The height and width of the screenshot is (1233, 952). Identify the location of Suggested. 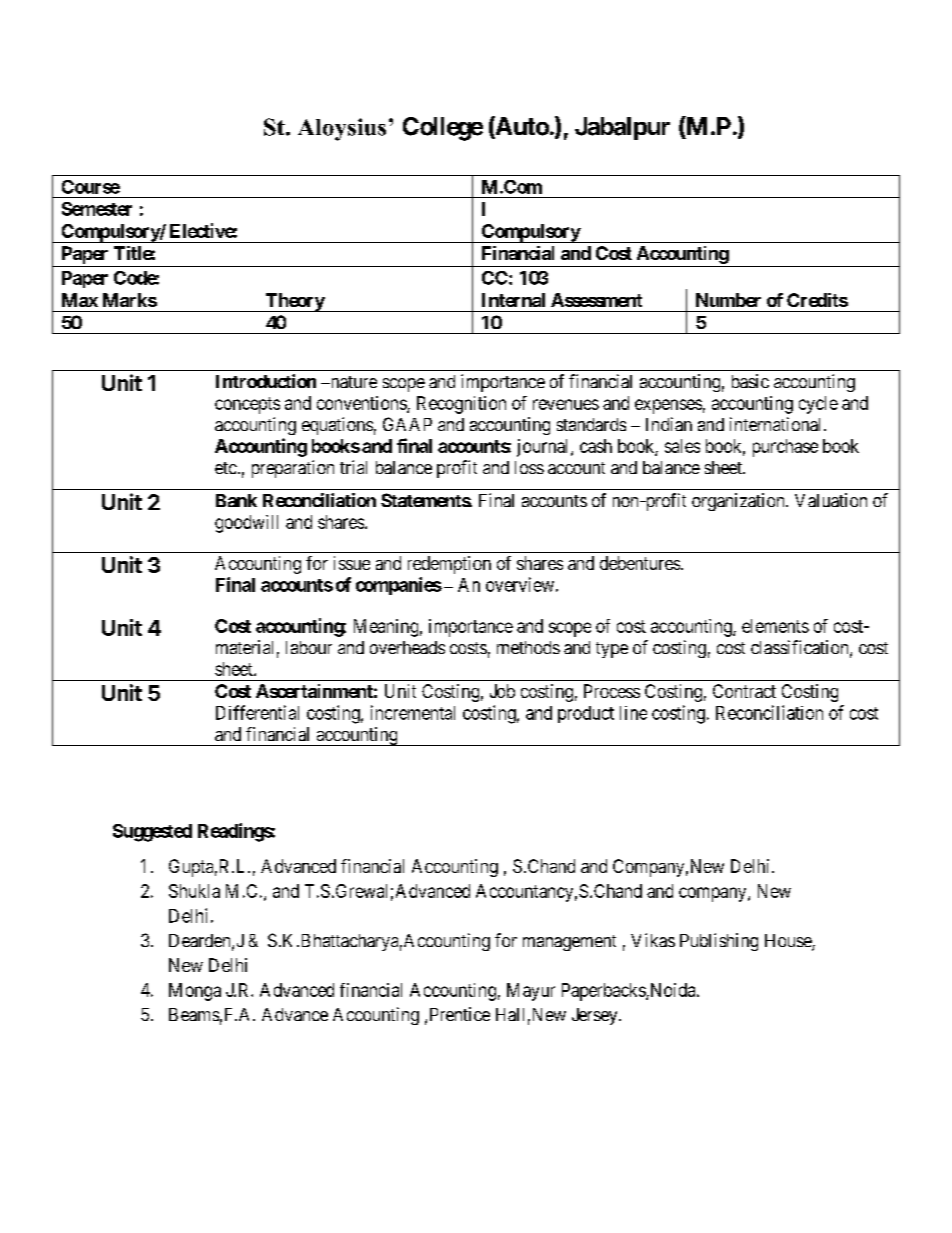
(152, 833).
